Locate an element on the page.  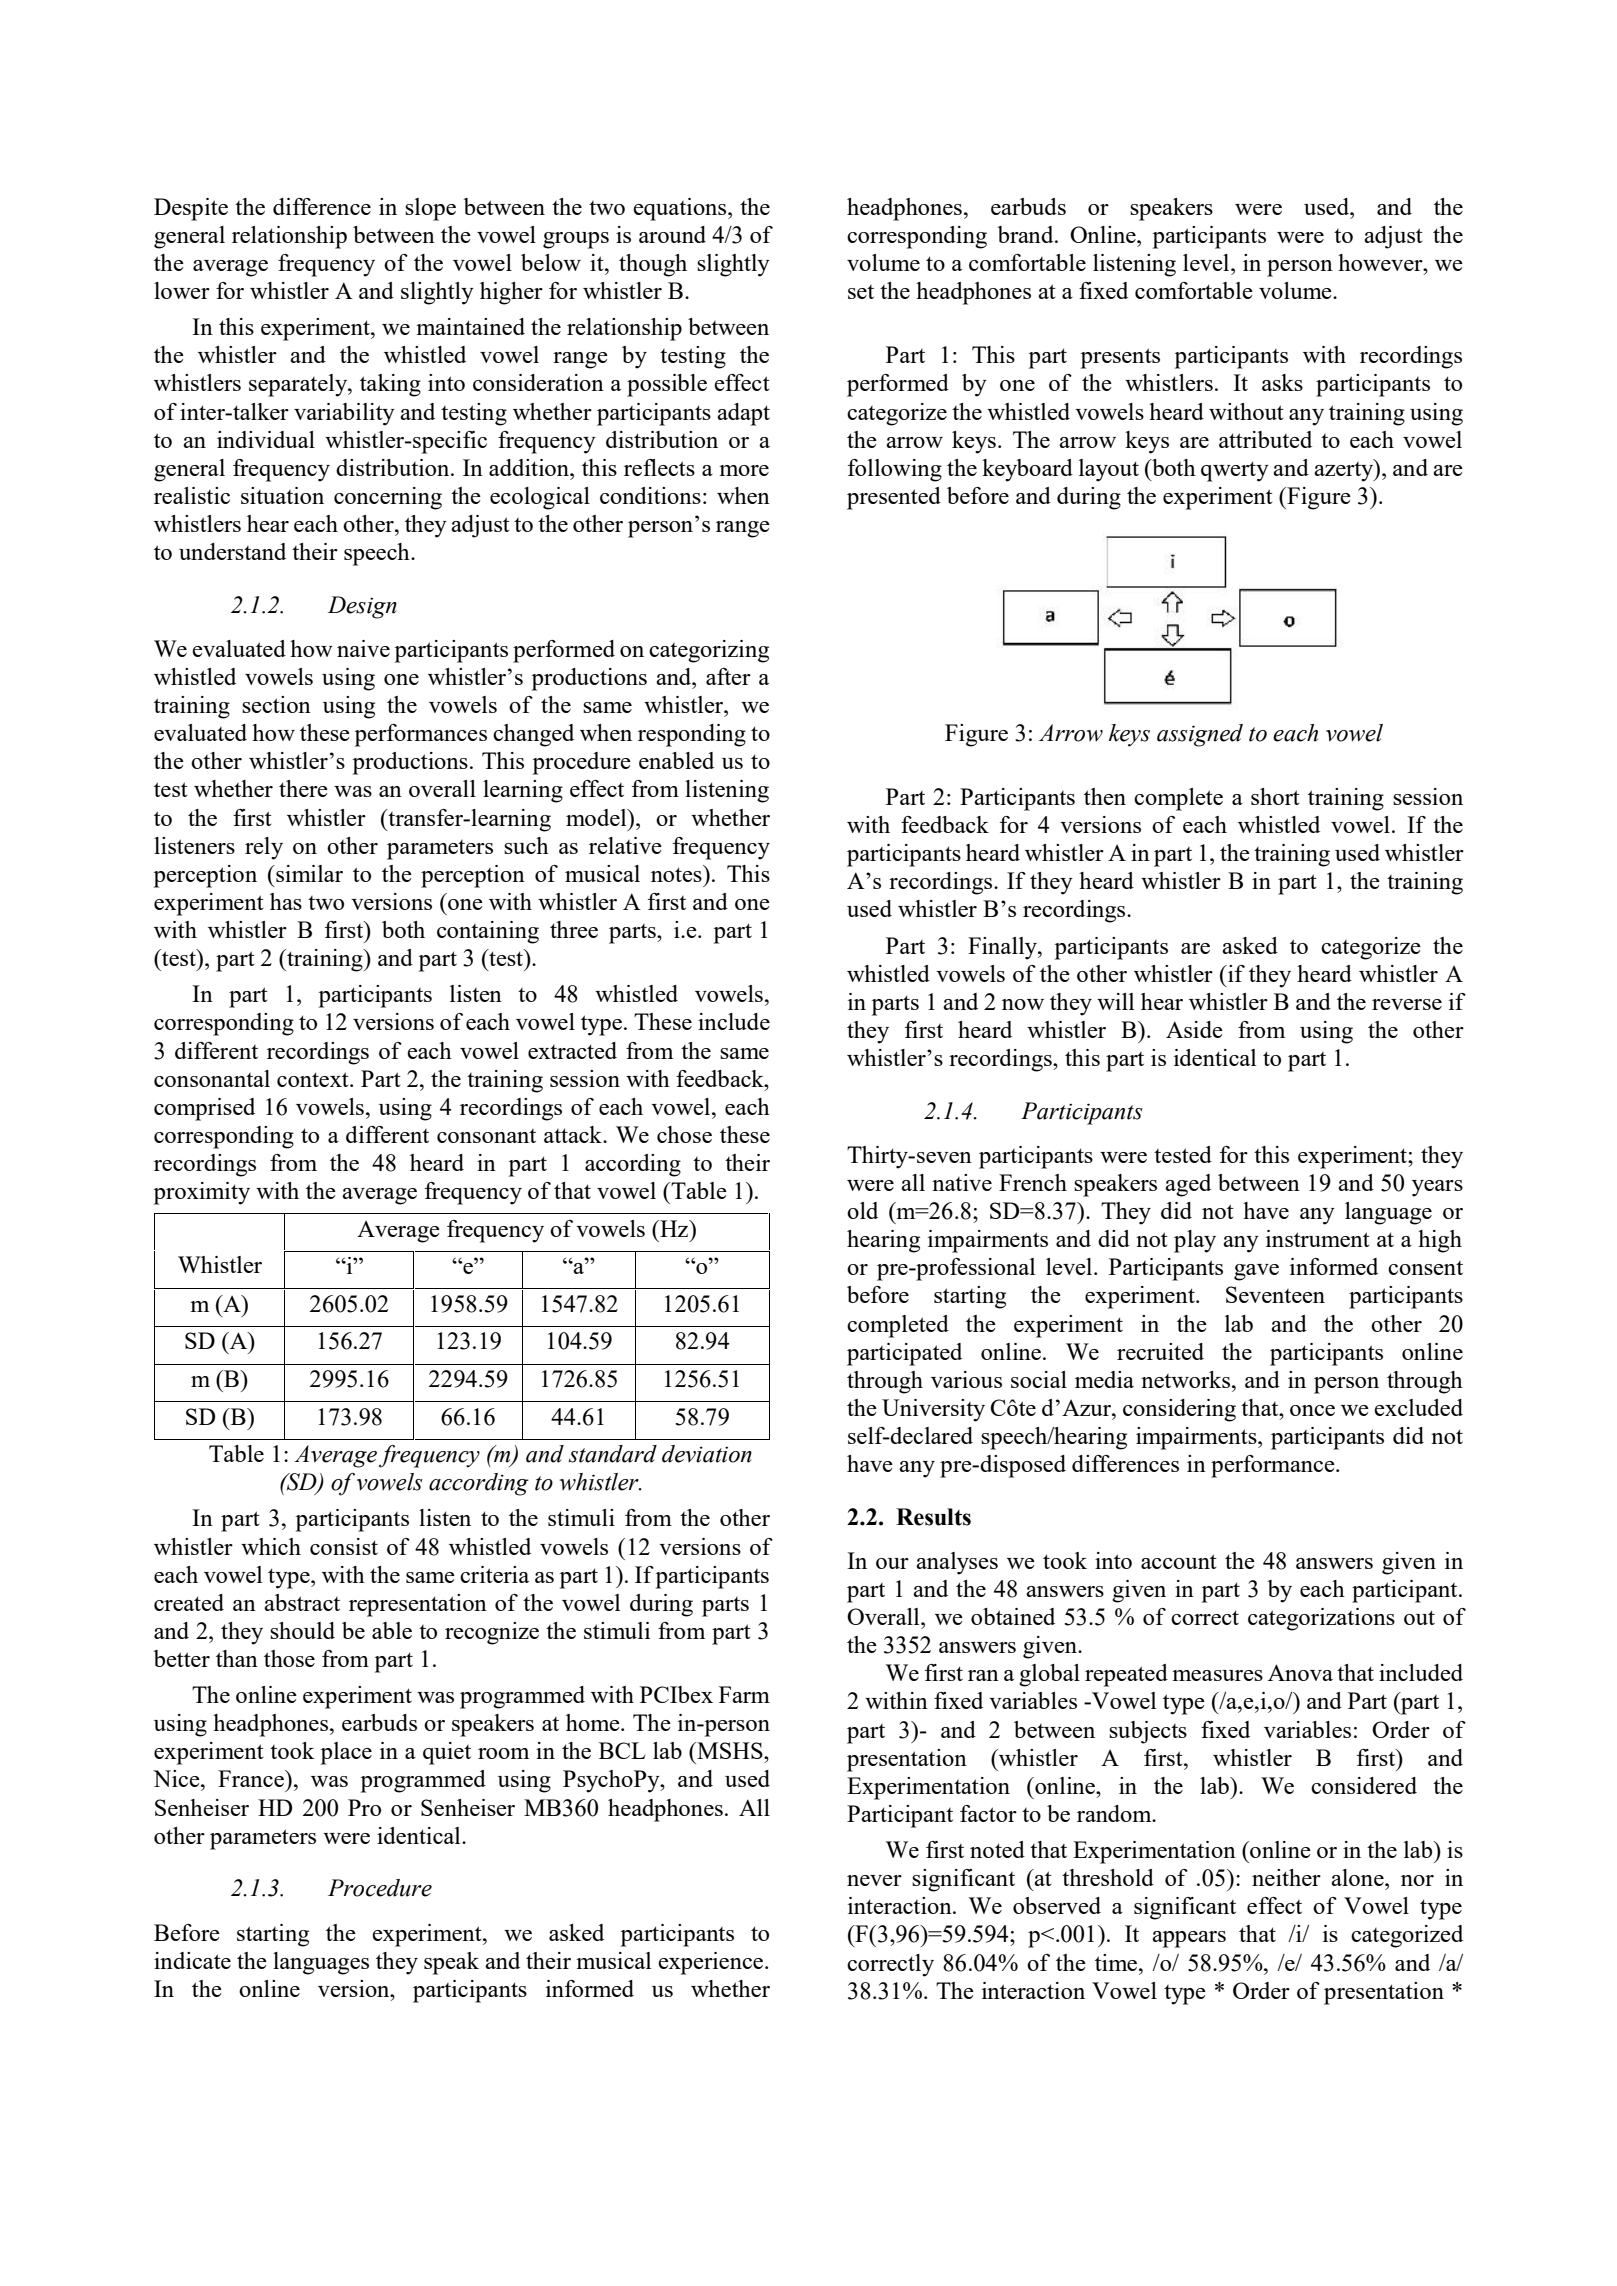
set is located at coordinates (861, 292).
